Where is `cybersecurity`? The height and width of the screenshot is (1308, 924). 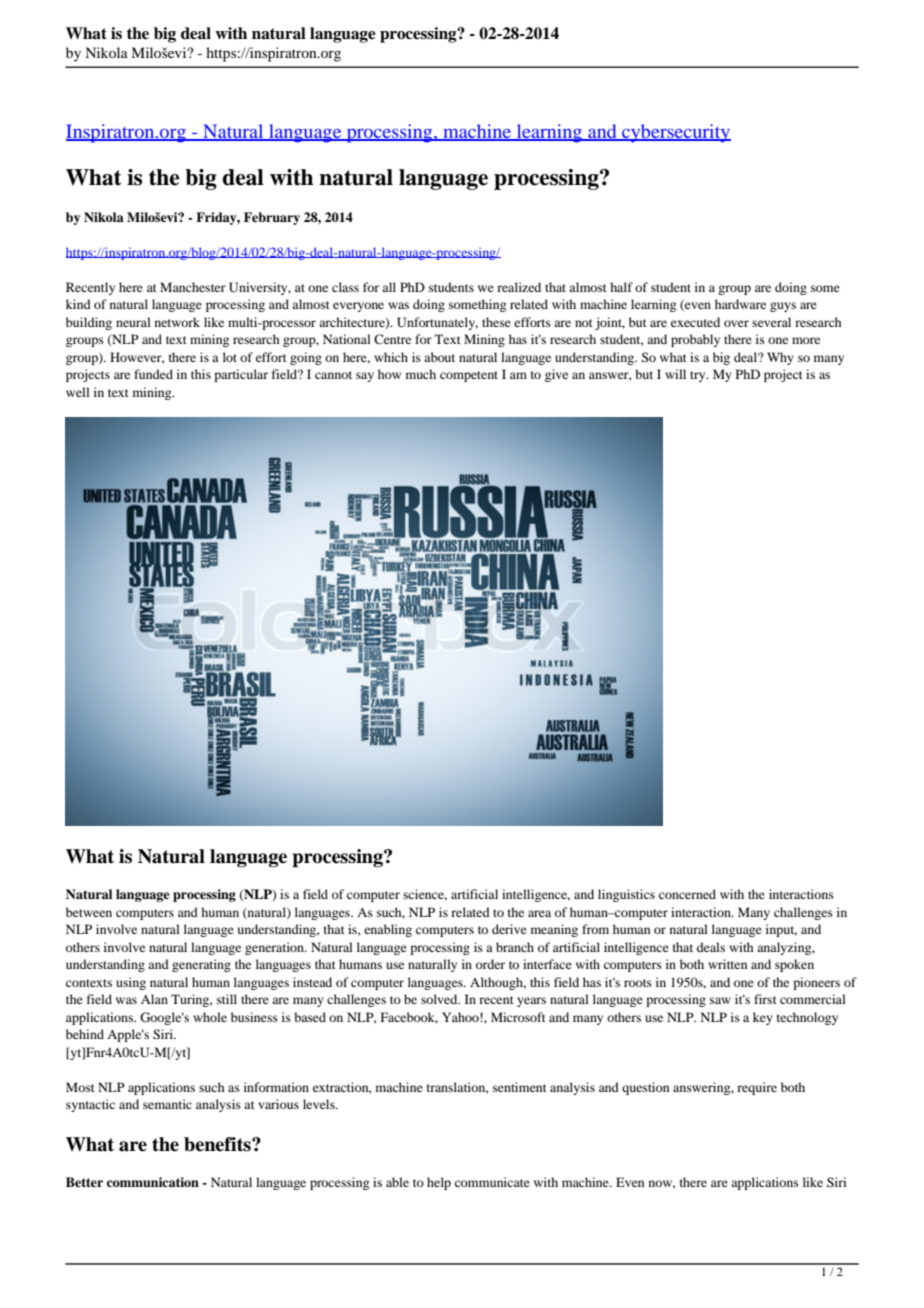 cybersecurity is located at coordinates (675, 133).
